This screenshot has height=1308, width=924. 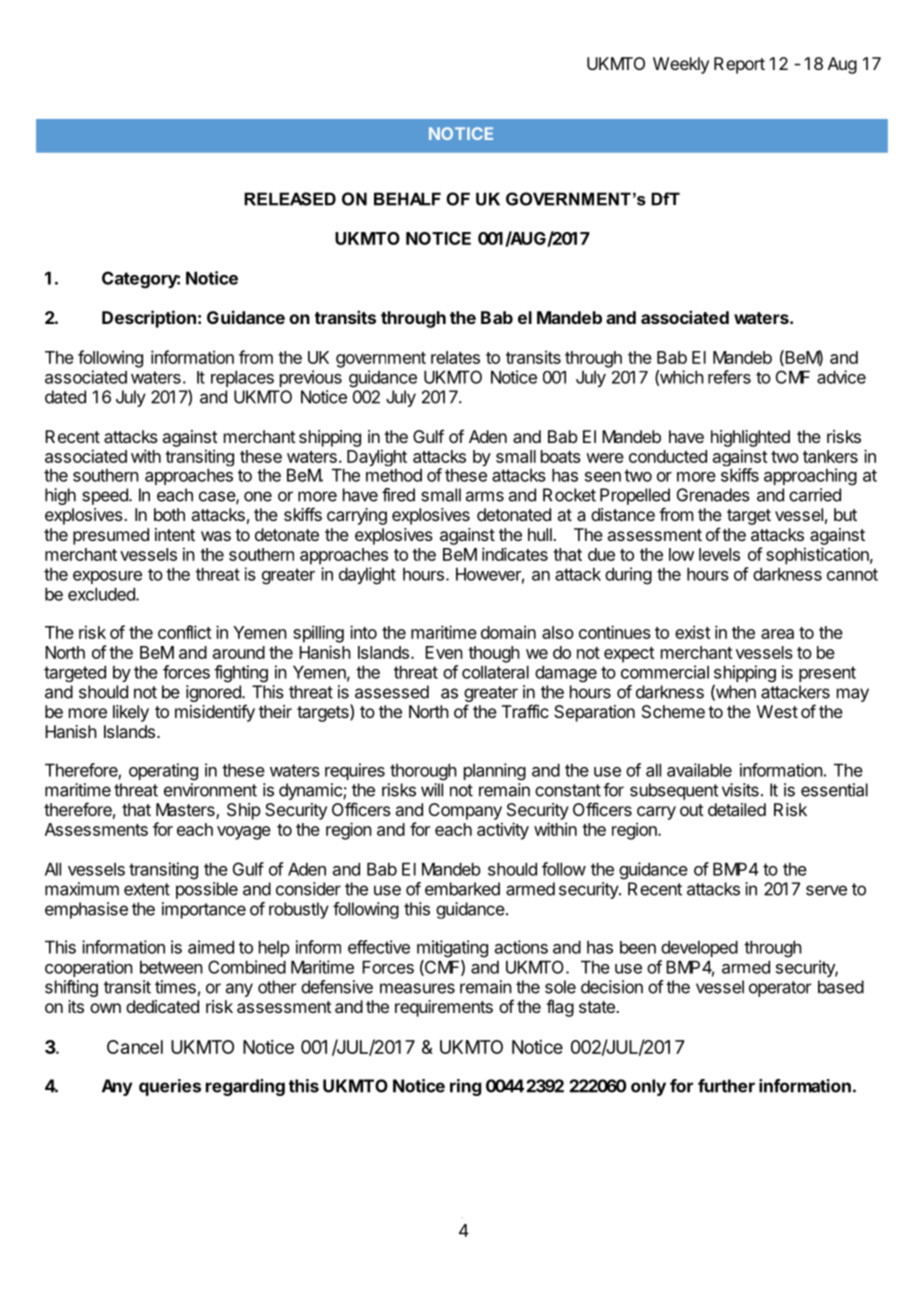 What do you see at coordinates (777, 634) in the screenshot?
I see `area` at bounding box center [777, 634].
